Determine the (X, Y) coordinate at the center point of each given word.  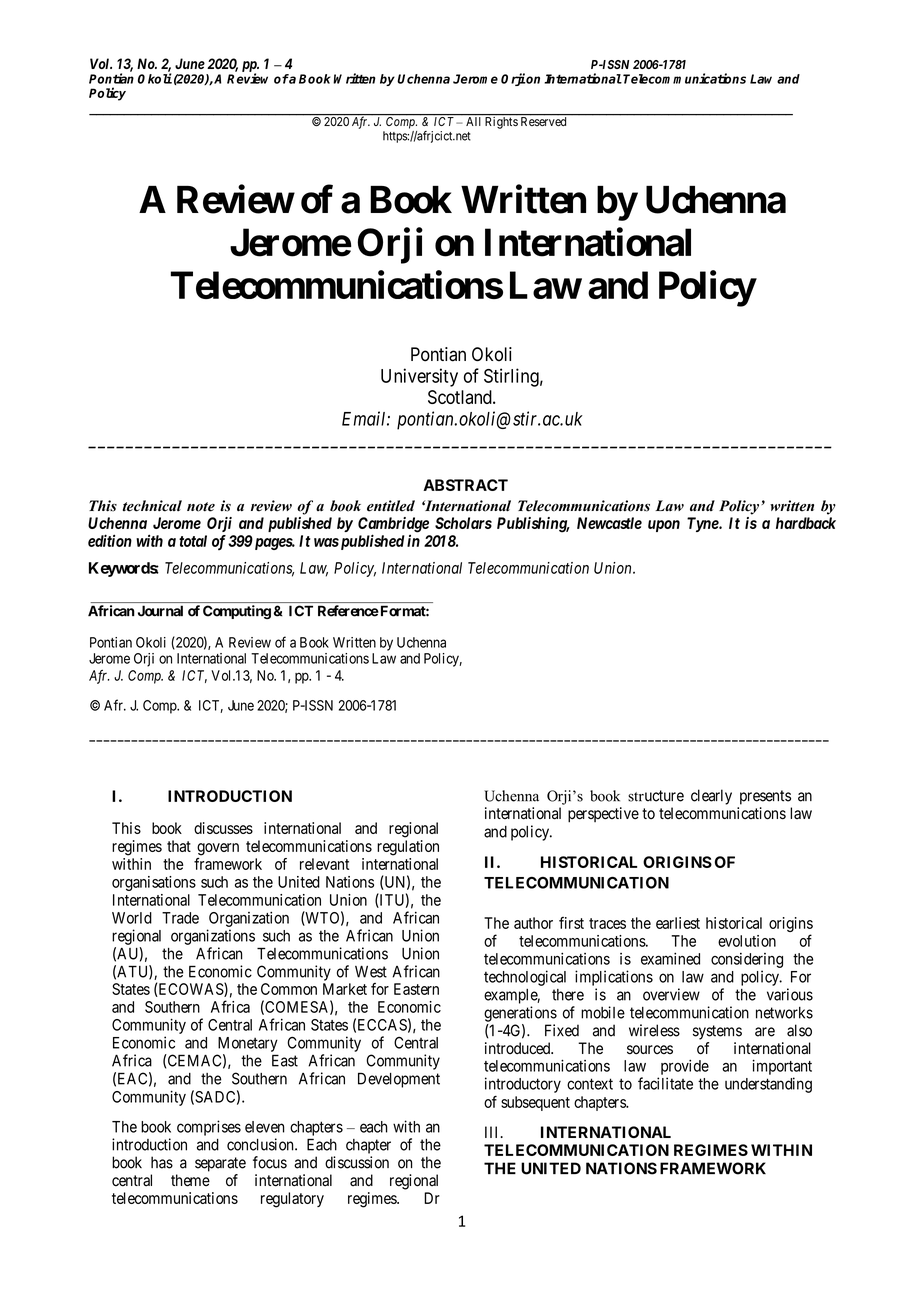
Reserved (543, 120)
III (493, 1132)
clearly (711, 797)
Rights (501, 122)
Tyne (703, 524)
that (179, 846)
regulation (408, 848)
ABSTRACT (465, 485)
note (201, 507)
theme (190, 1180)
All (474, 120)
